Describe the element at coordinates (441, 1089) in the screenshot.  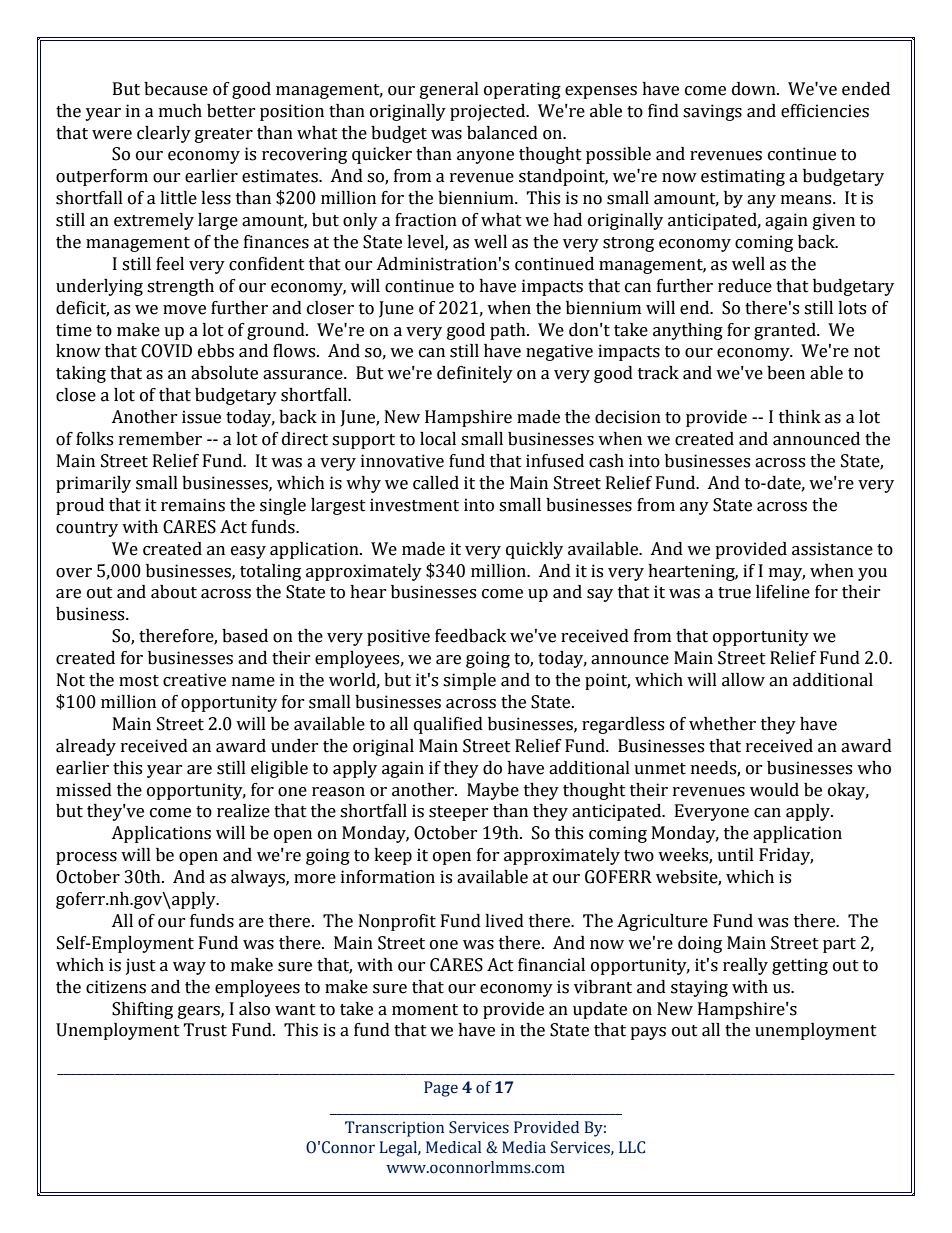
I see `Page` at that location.
